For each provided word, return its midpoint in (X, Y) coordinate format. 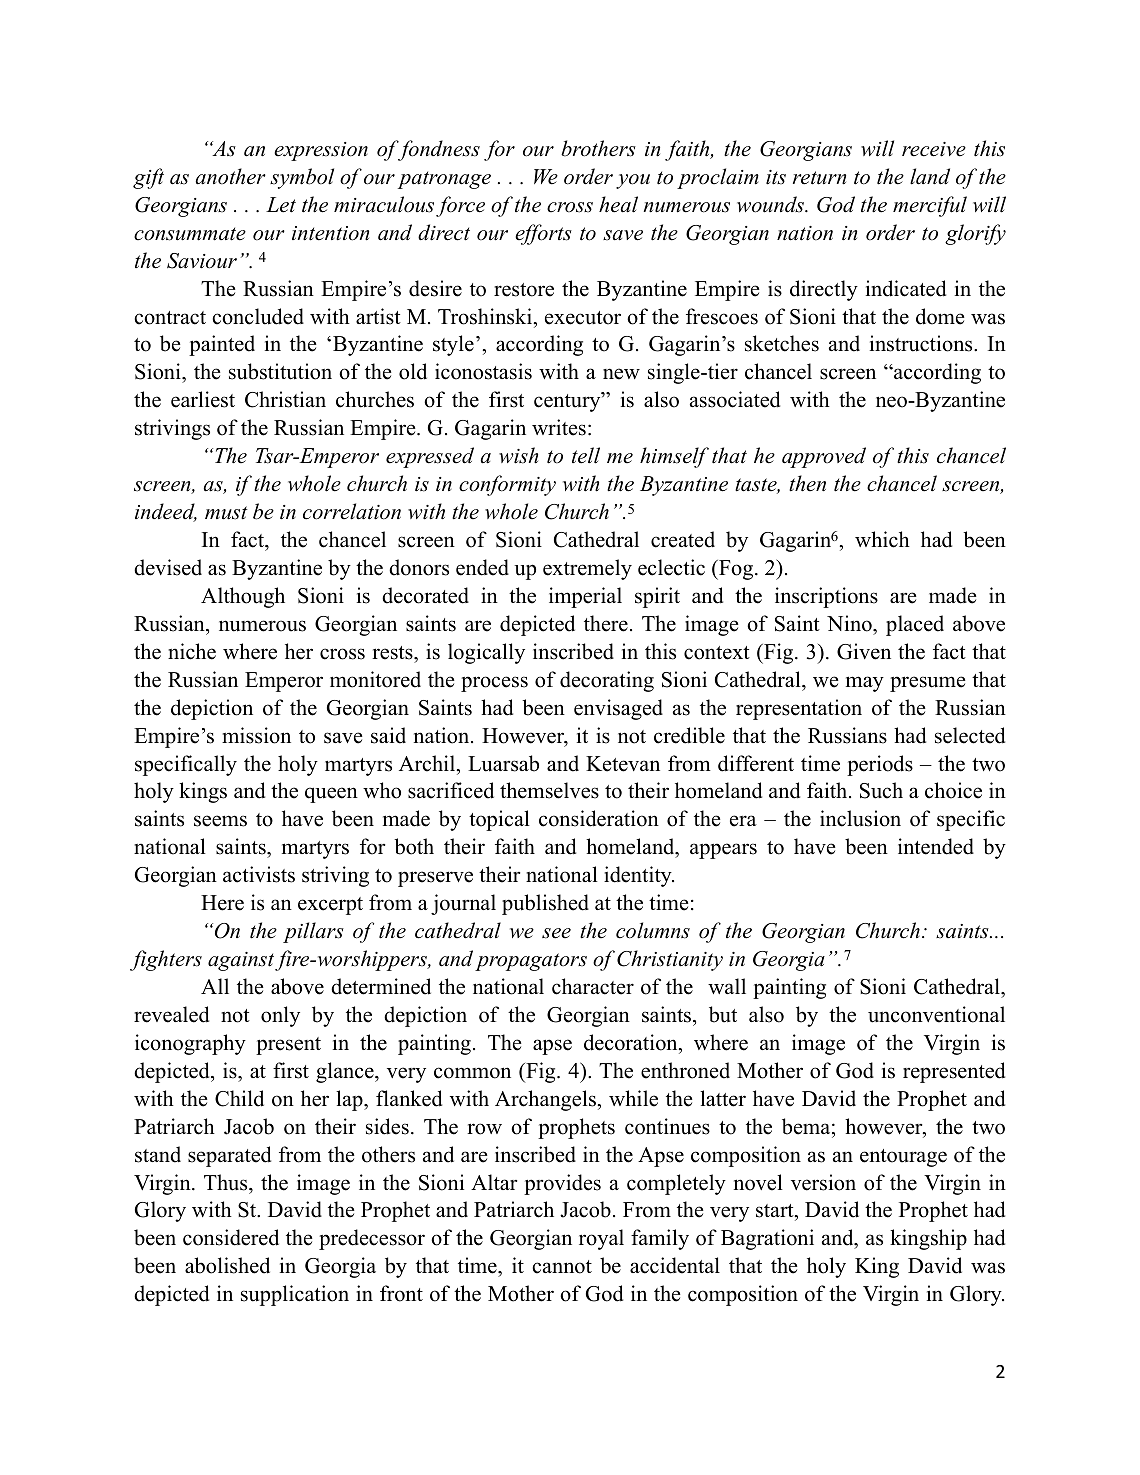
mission (256, 735)
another (230, 176)
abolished (227, 1265)
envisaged (618, 709)
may (865, 684)
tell (586, 455)
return (819, 178)
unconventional (936, 1014)
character (593, 986)
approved (824, 457)
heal (618, 204)
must (226, 513)
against (242, 961)
